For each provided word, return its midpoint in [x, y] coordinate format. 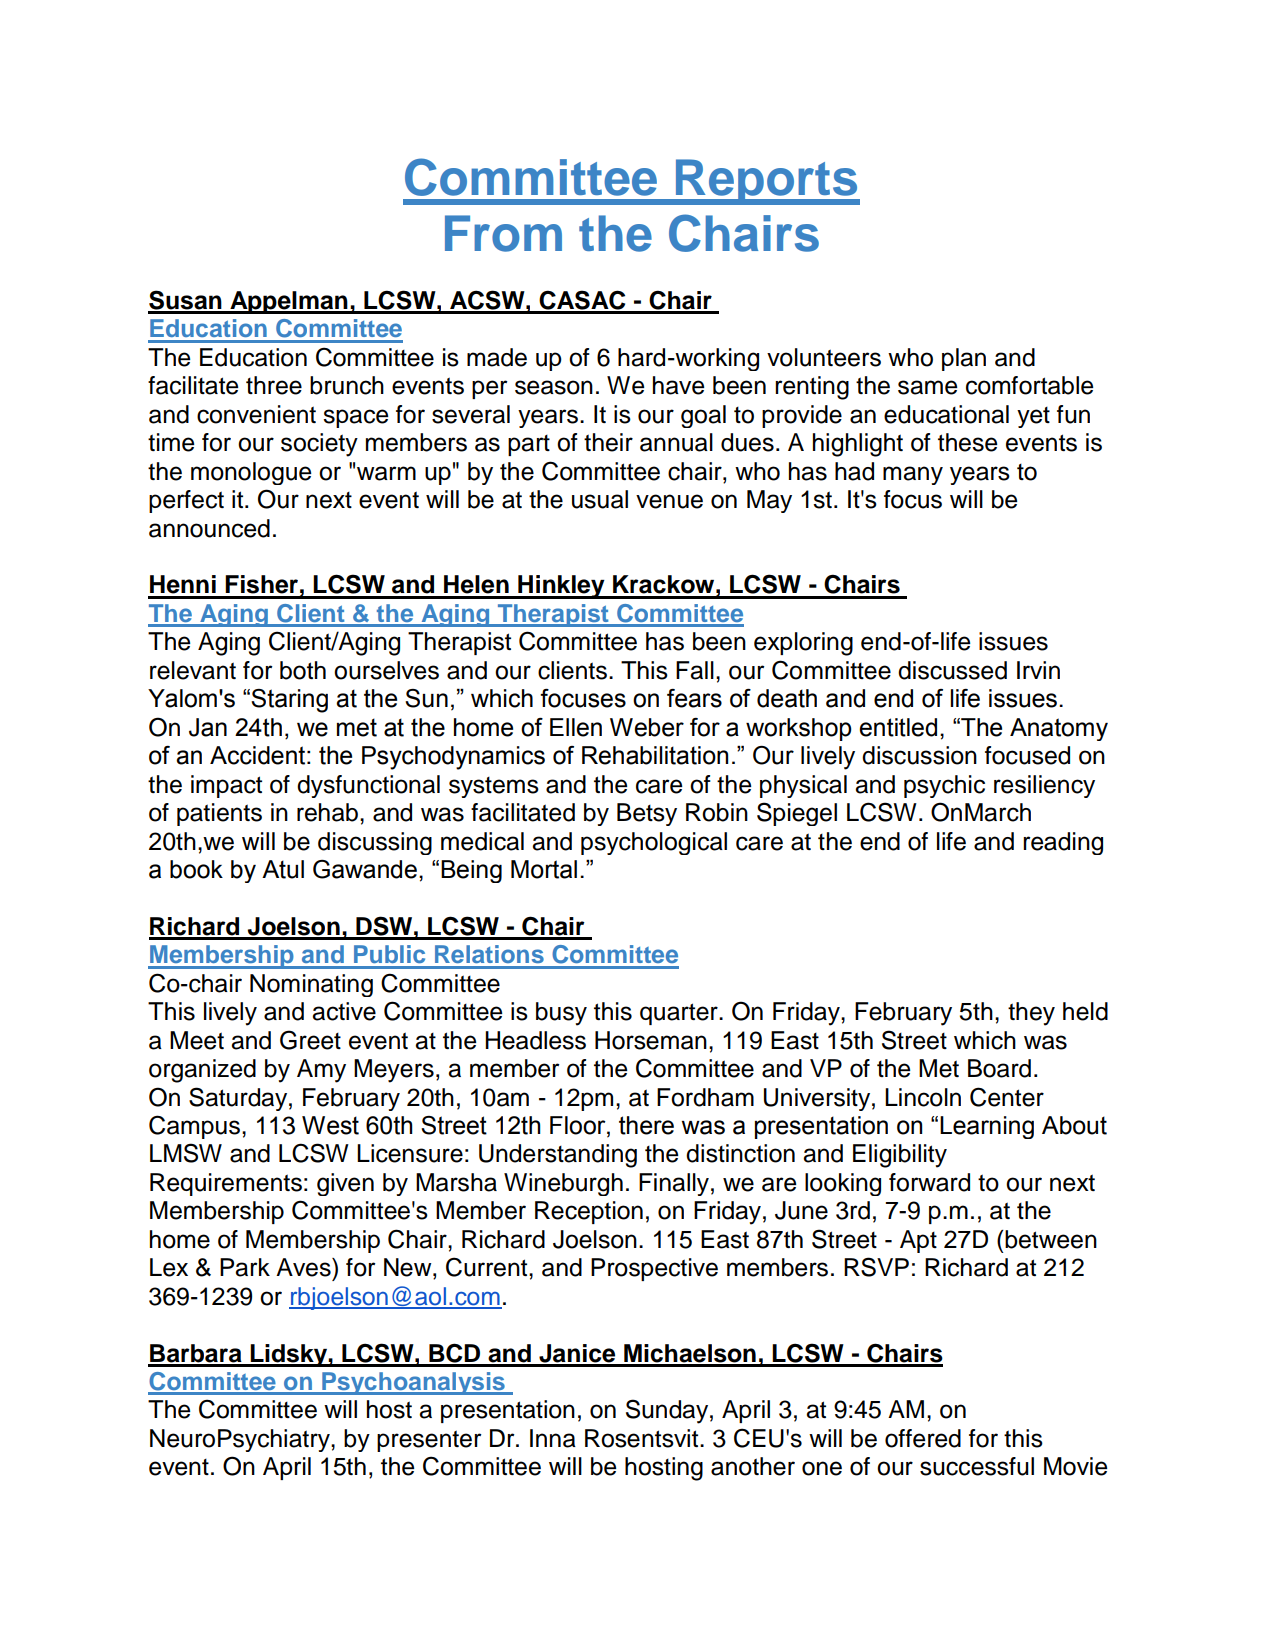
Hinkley [561, 587]
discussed [952, 670]
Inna [553, 1438]
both [303, 670]
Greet [310, 1040]
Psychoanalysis [413, 1383]
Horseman [651, 1040]
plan [964, 359]
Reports [766, 182]
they [1031, 1014]
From [503, 233]
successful [977, 1466]
